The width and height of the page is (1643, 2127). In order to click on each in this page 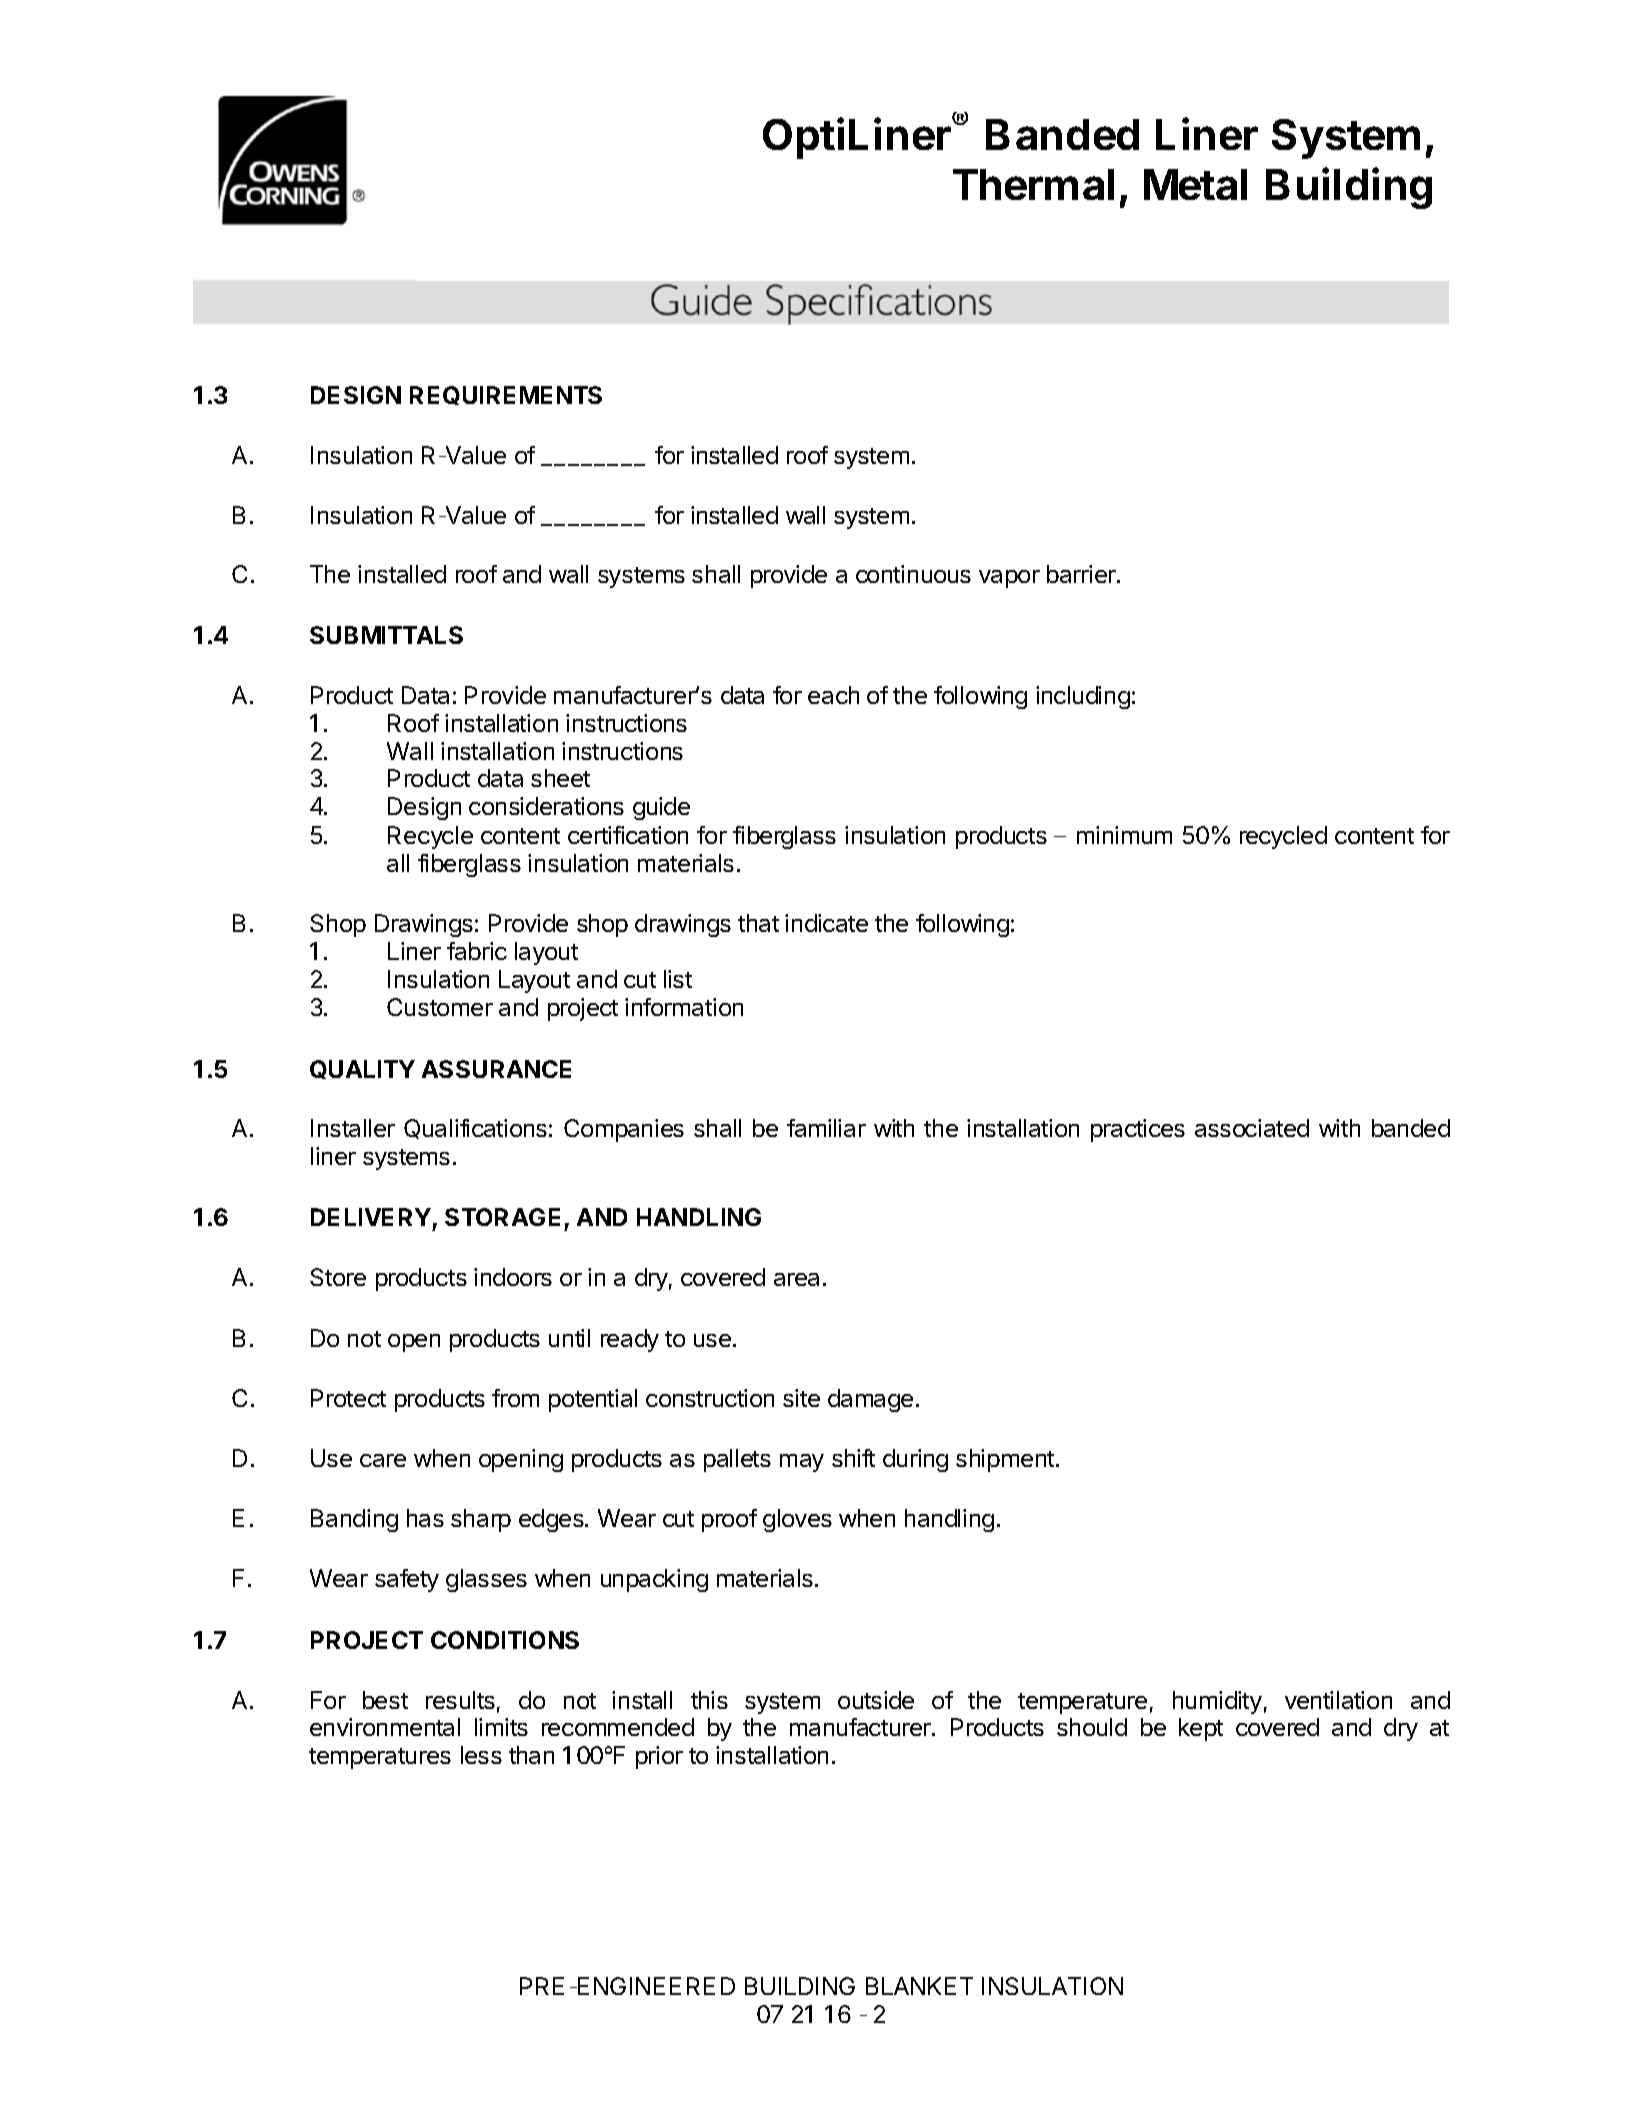, I will do `click(833, 695)`.
